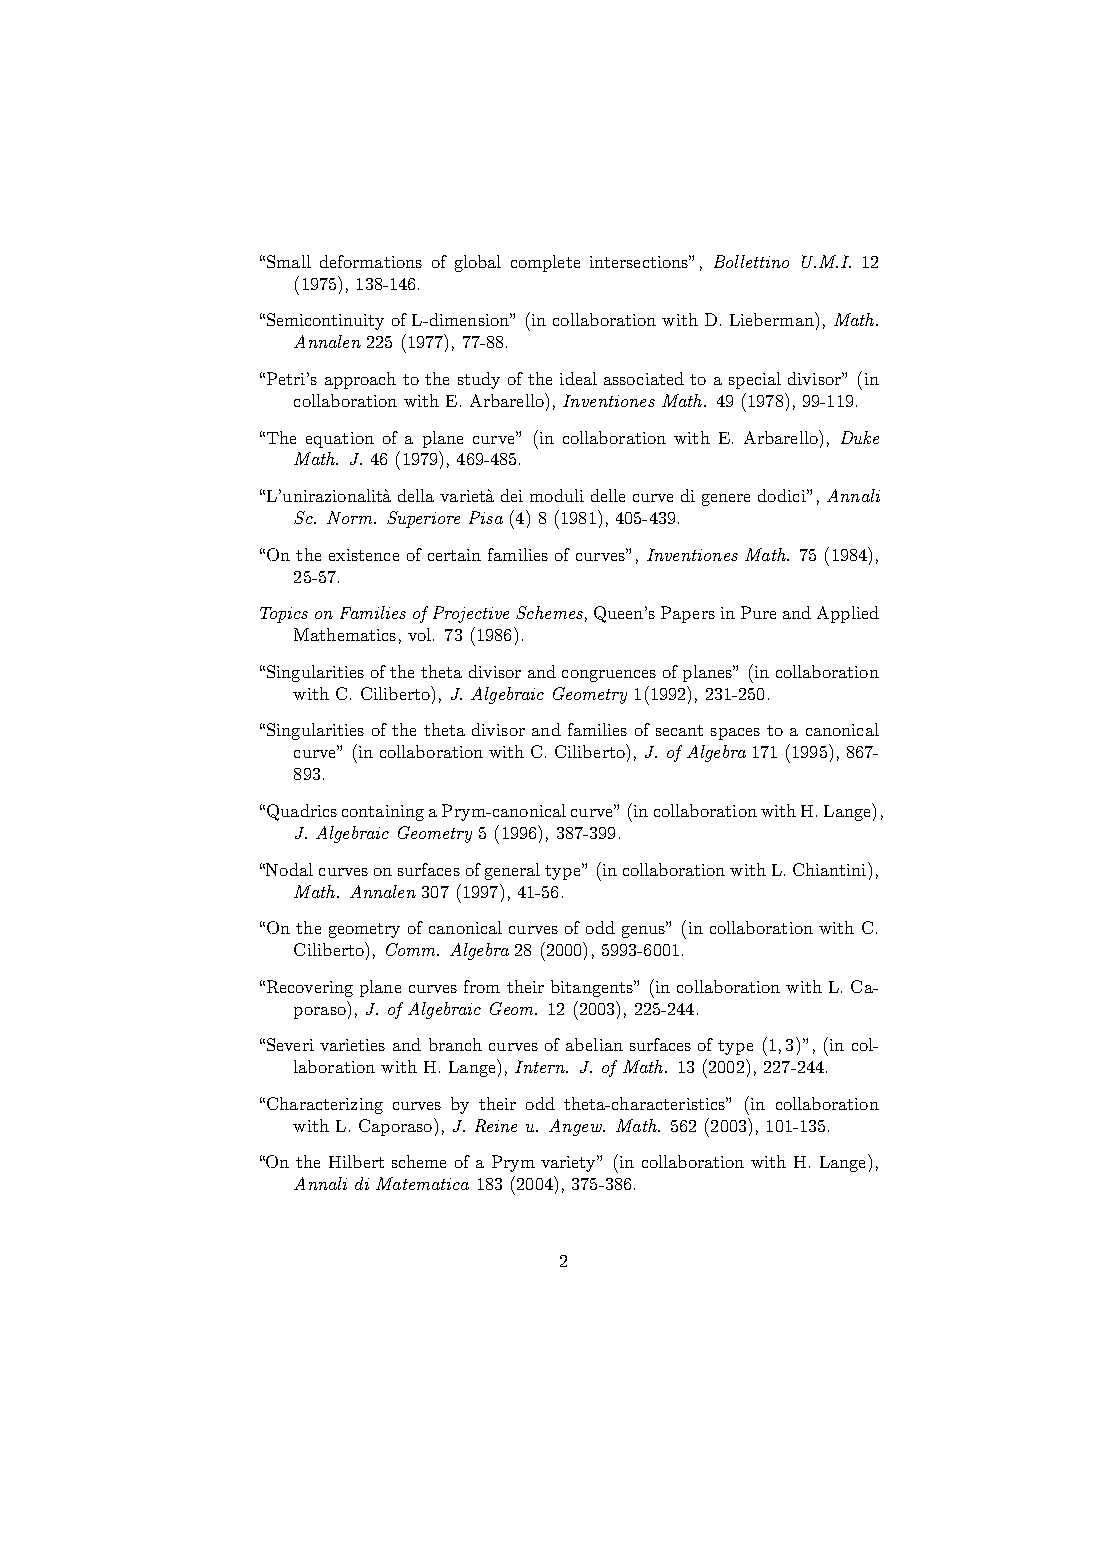  What do you see at coordinates (356, 1161) in the image?
I see `Hilbert` at bounding box center [356, 1161].
